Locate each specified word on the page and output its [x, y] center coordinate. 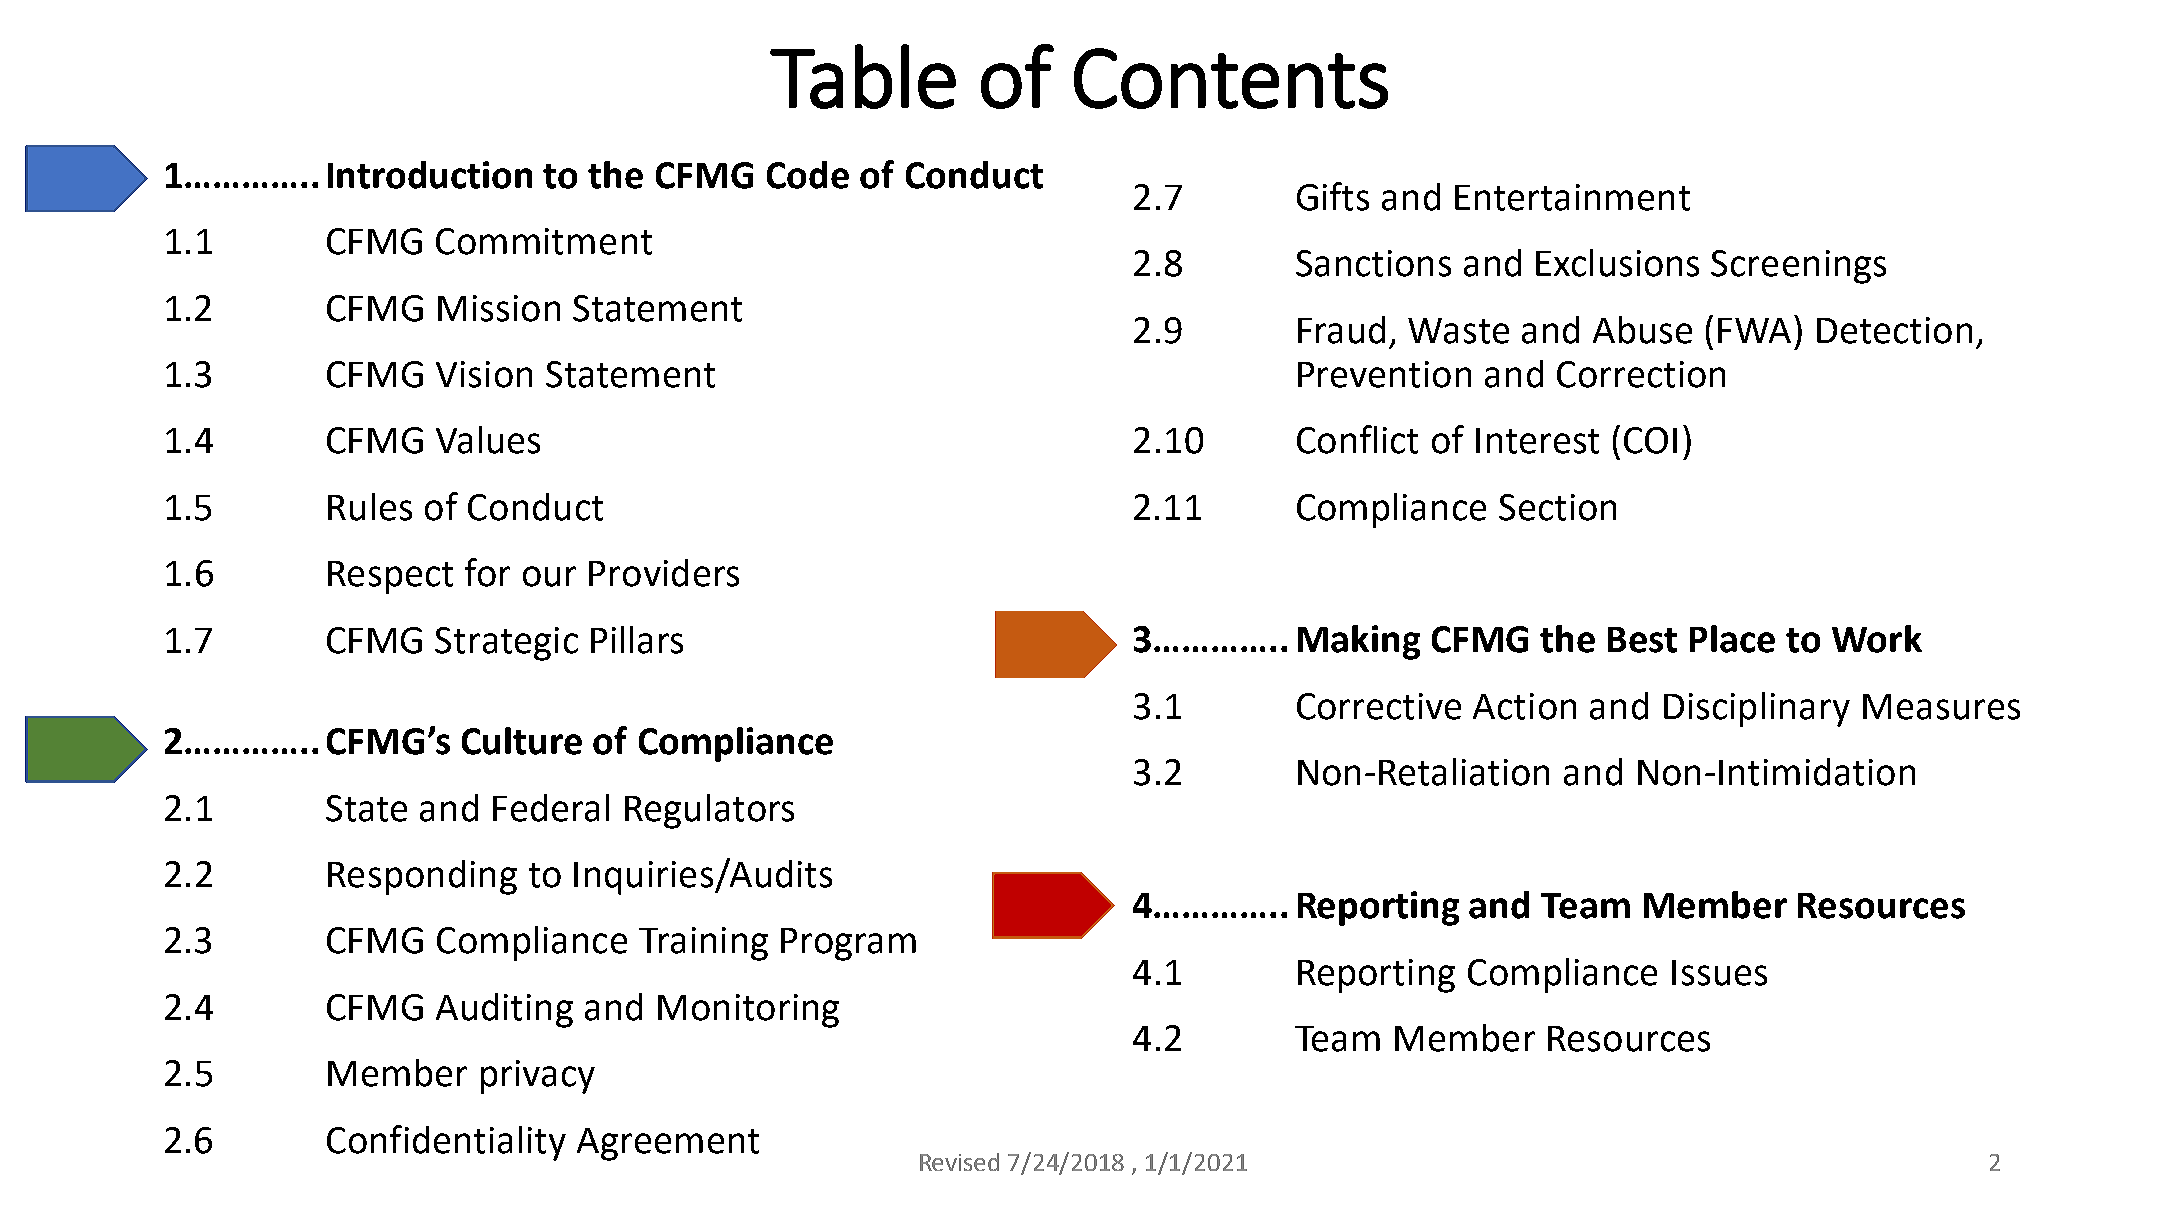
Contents [1231, 78]
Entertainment [1572, 197]
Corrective [1379, 706]
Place [1732, 639]
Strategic [506, 644]
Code [808, 175]
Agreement [668, 1144]
